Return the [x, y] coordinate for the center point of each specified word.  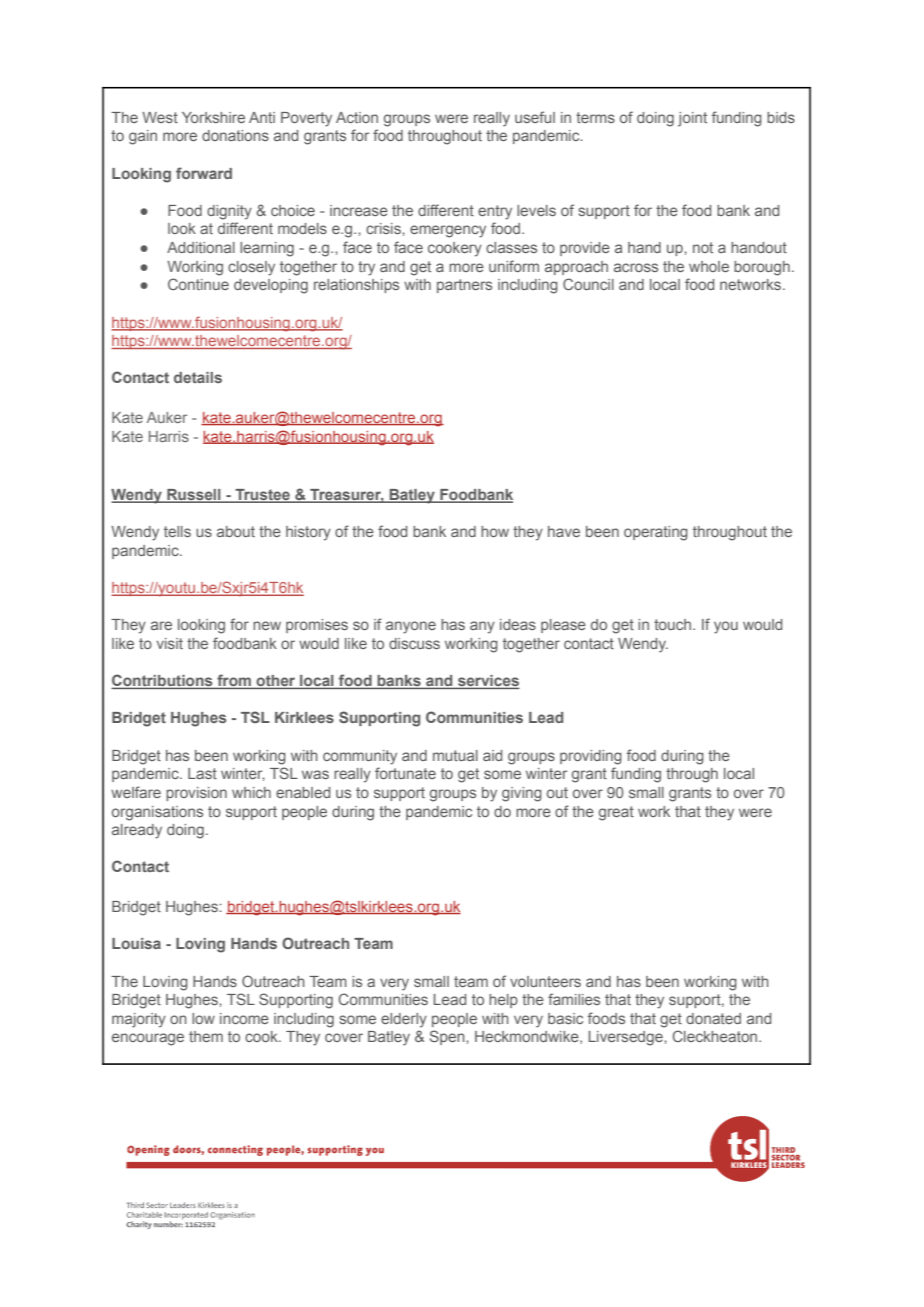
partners [464, 286]
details [198, 377]
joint [692, 119]
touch [674, 624]
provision [196, 794]
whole [709, 266]
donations [235, 135]
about [236, 531]
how [495, 531]
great [616, 813]
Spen [448, 1037]
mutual [455, 755]
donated [713, 1018]
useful [535, 117]
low [203, 1018]
